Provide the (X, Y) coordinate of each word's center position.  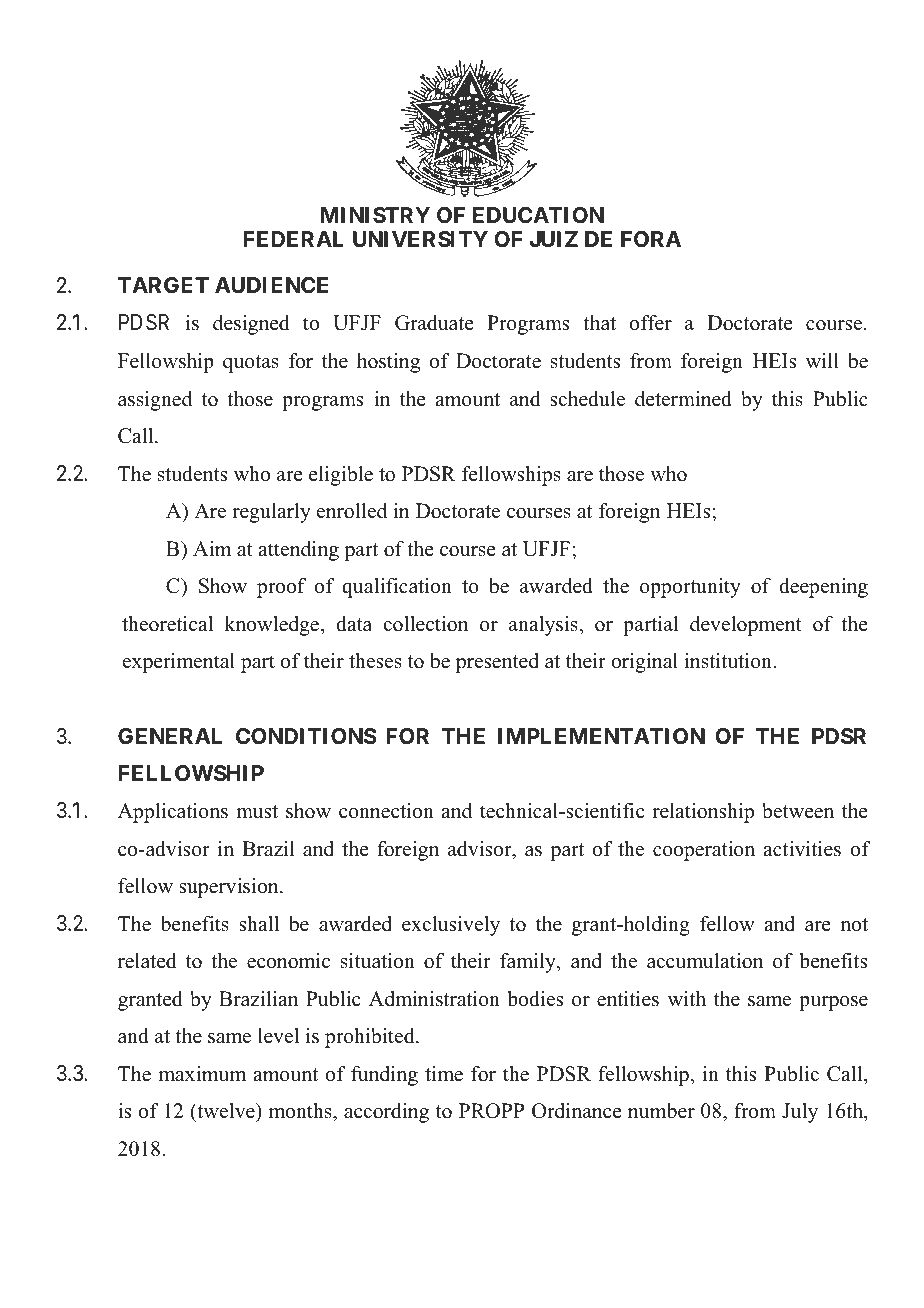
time (444, 1074)
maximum (202, 1074)
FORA (651, 239)
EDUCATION (538, 215)
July (800, 1113)
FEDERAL (294, 239)
